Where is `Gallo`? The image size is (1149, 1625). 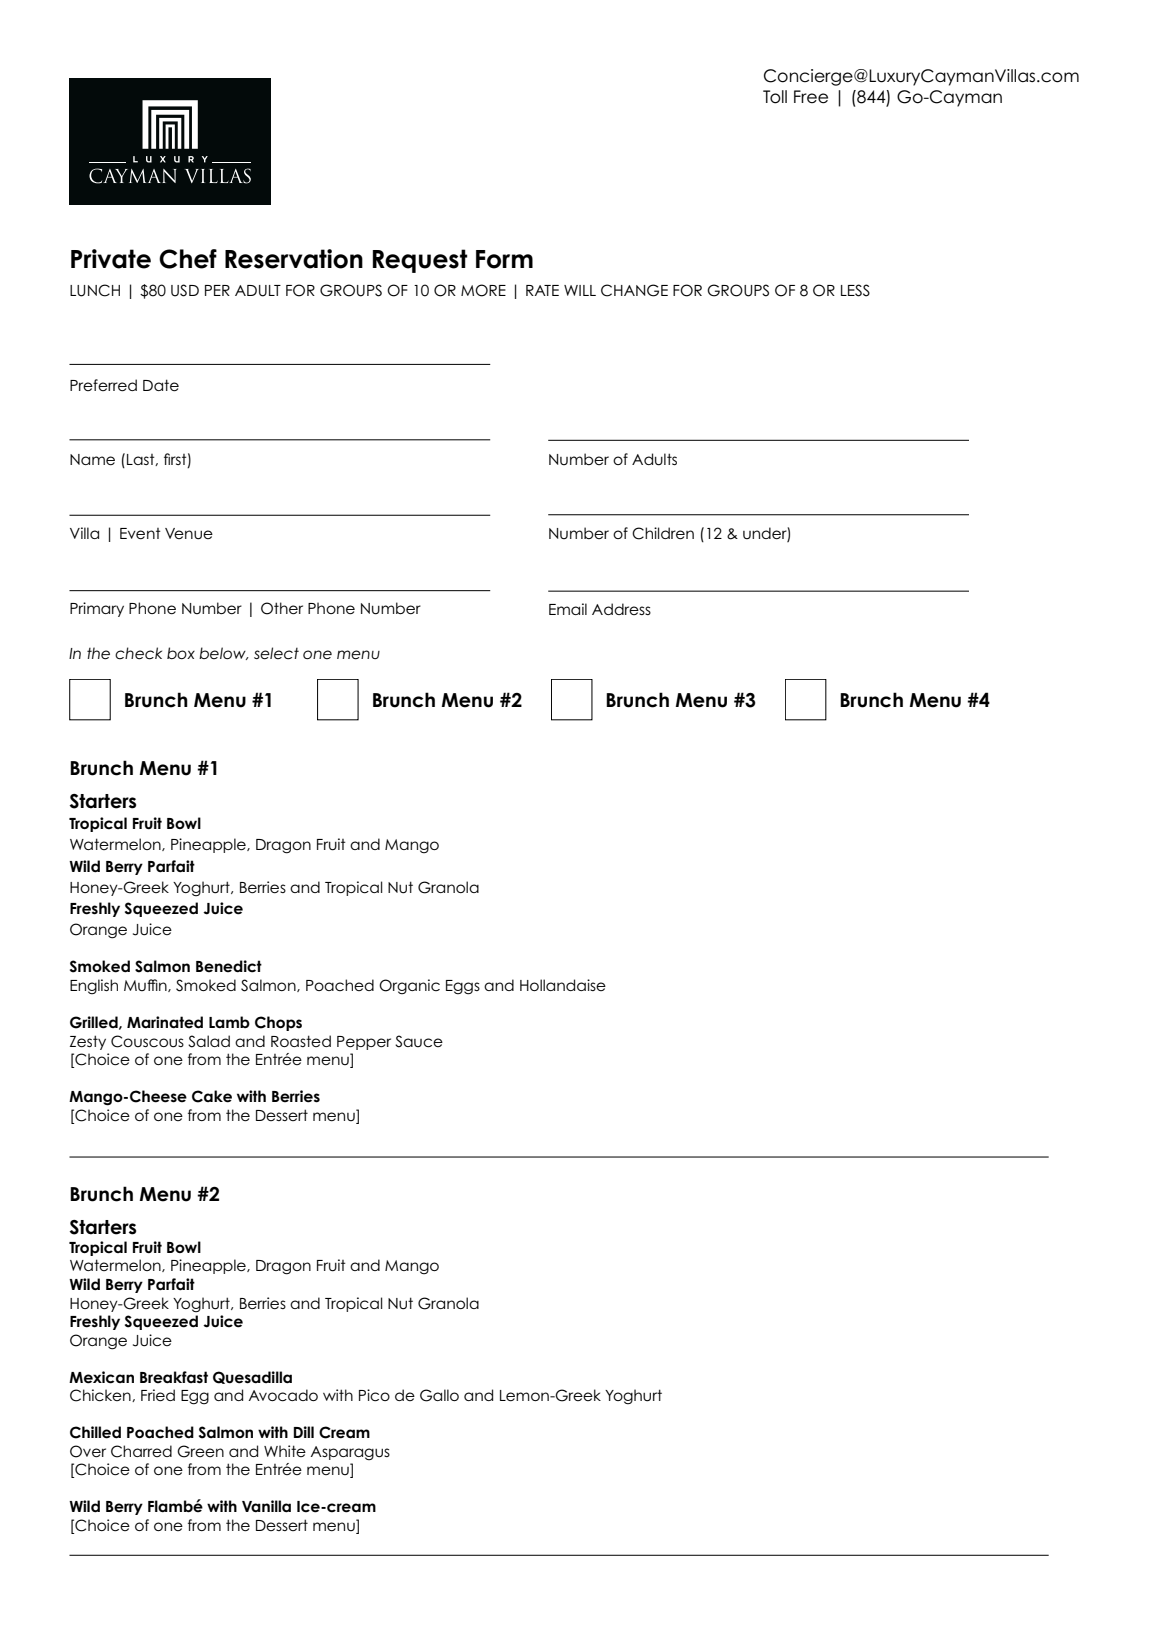 Gallo is located at coordinates (439, 1395).
